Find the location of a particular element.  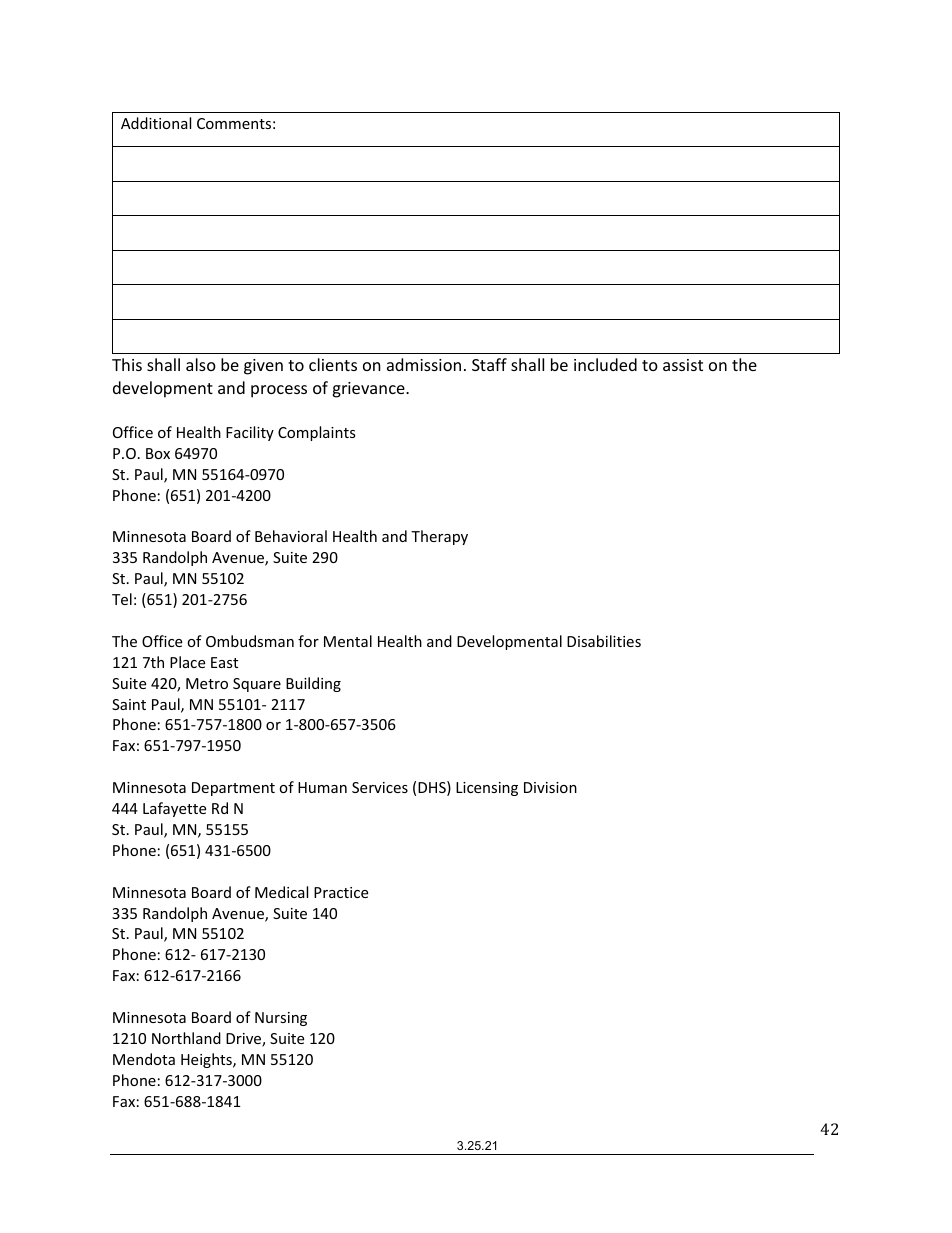

Services is located at coordinates (380, 787).
